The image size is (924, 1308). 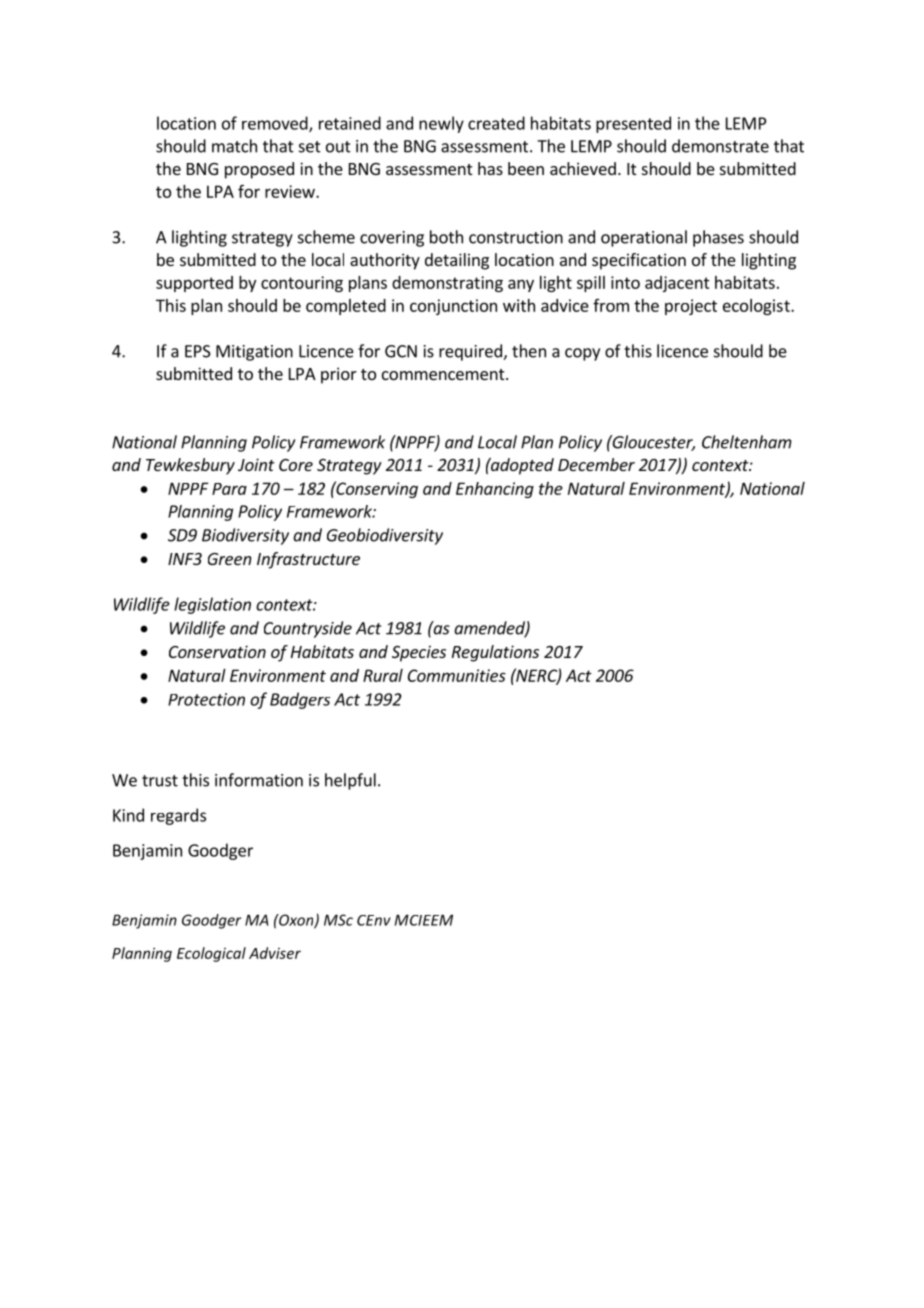 I want to click on demonstrate, so click(x=720, y=146).
